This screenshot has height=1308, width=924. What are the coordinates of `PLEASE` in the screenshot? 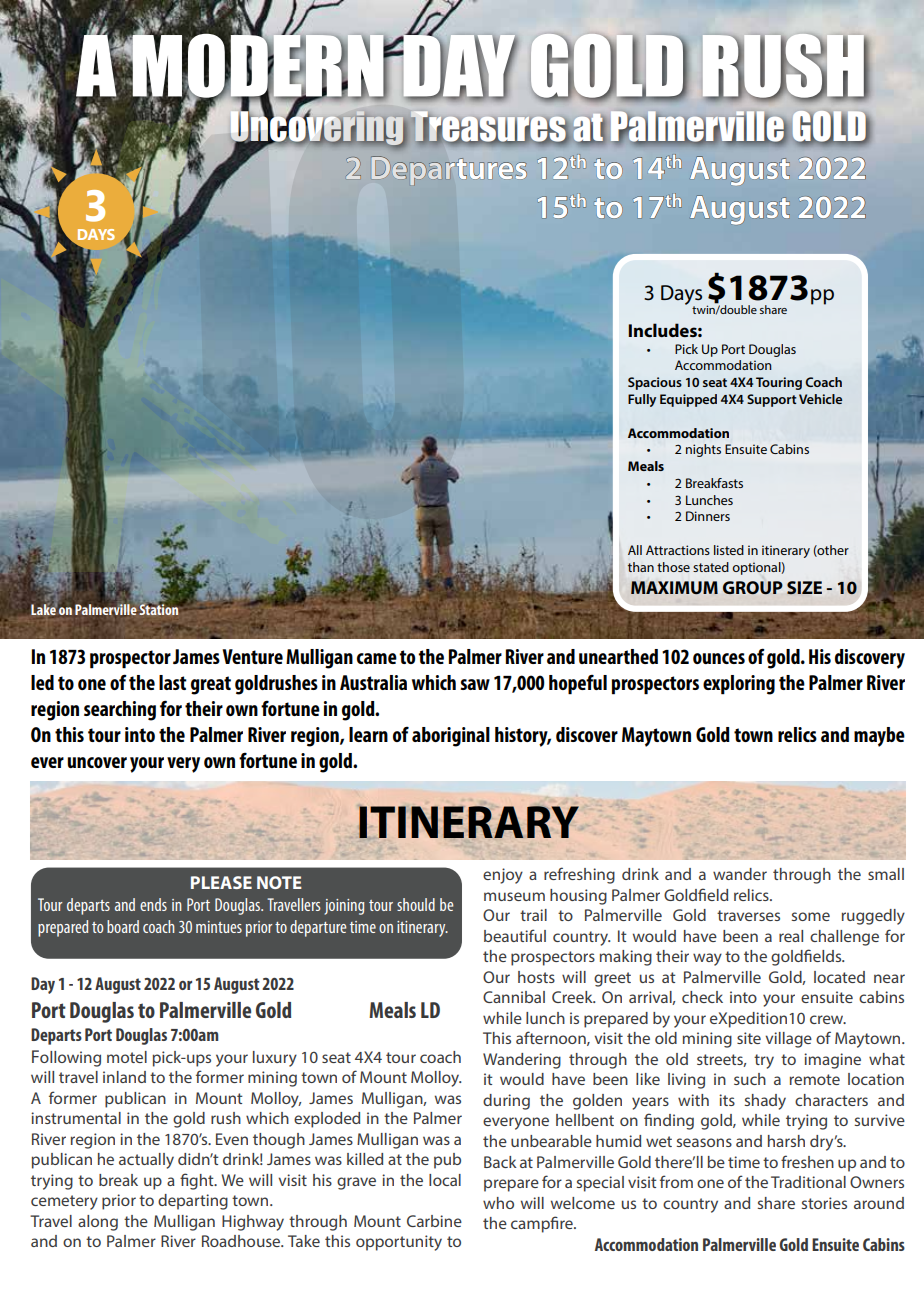 It's located at (221, 882).
